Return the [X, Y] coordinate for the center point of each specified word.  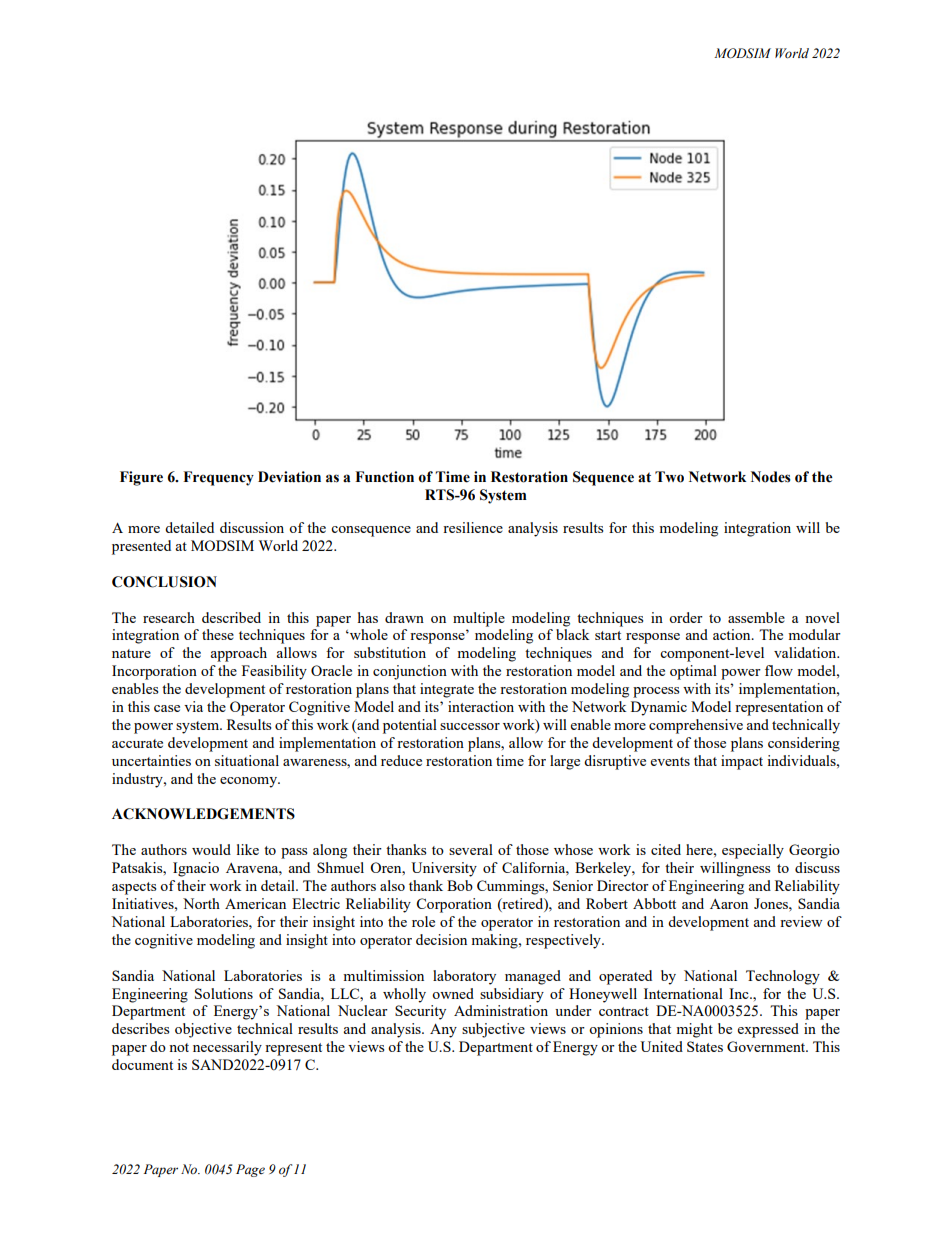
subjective [493, 1030]
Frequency [218, 478]
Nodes [771, 477]
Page [250, 1170]
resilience [473, 527]
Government [767, 1046]
